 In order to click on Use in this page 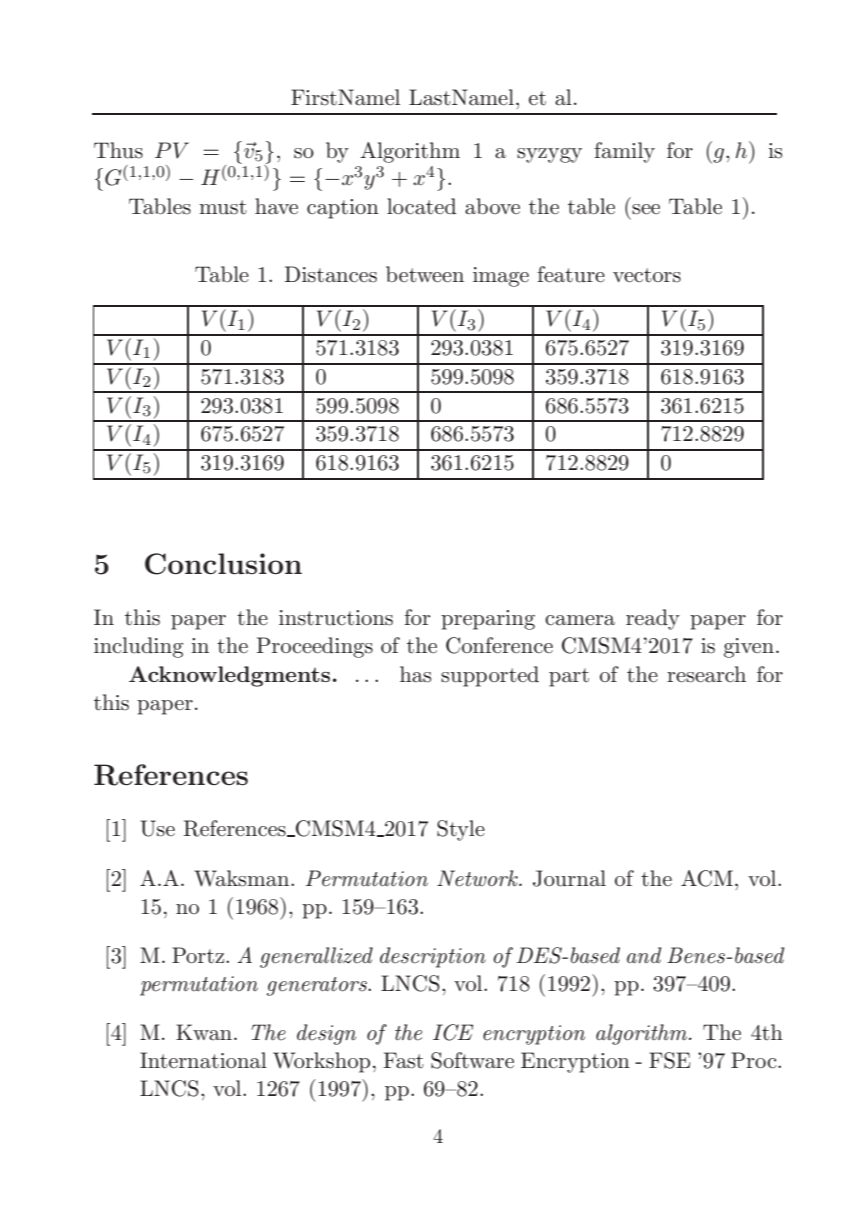, I will do `click(157, 828)`.
